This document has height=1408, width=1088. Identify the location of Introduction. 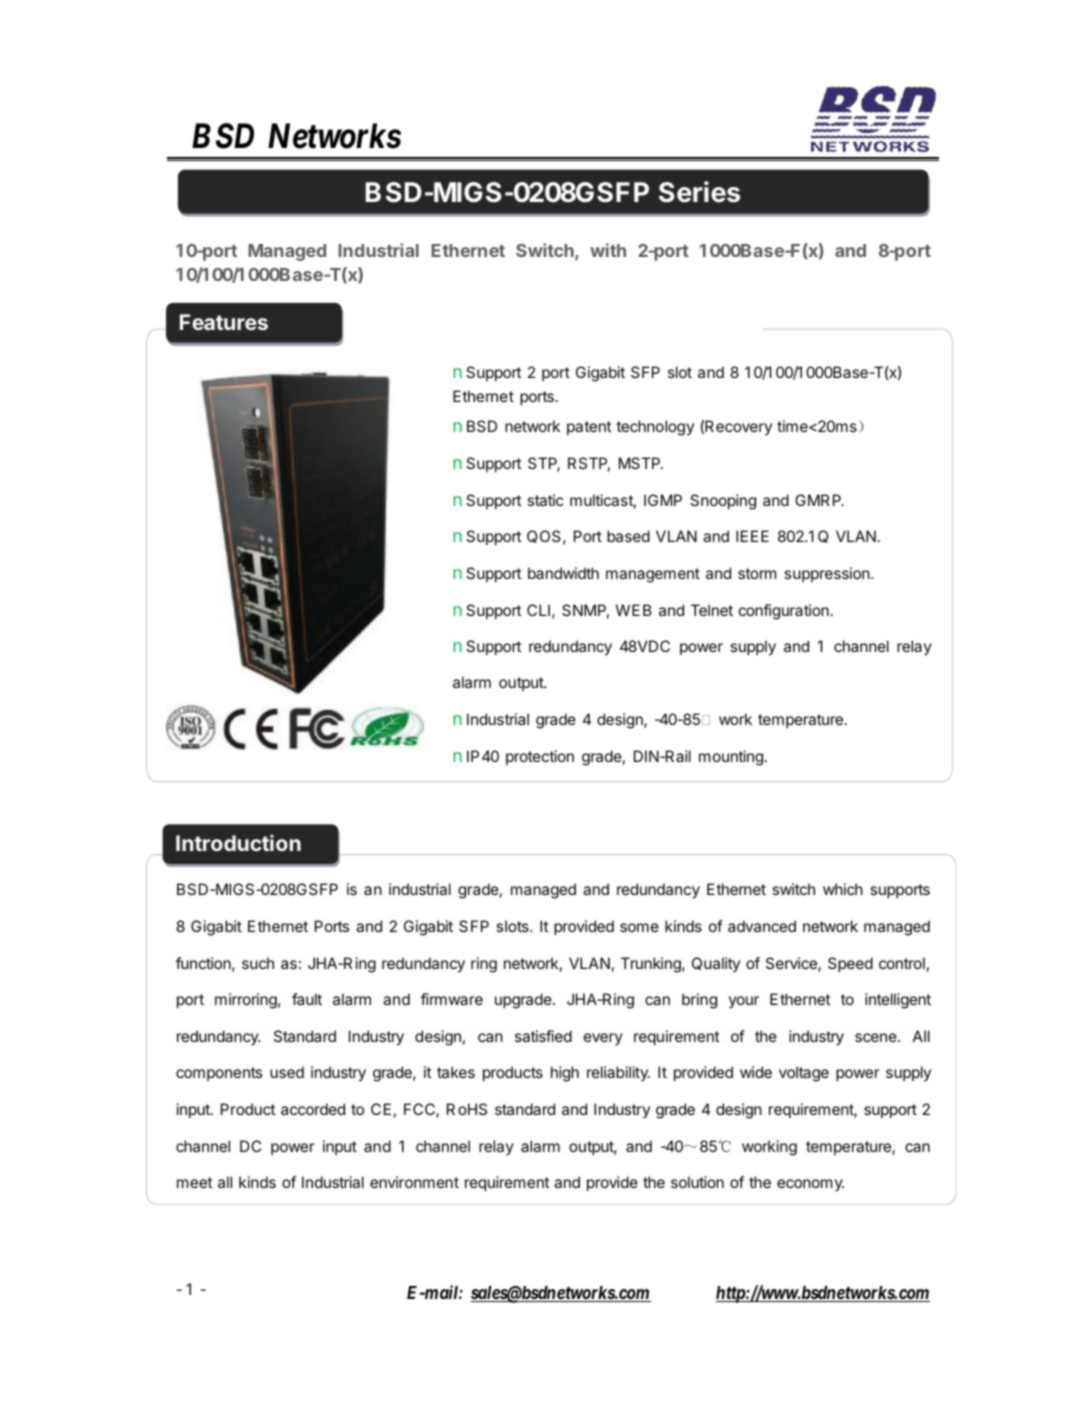
(238, 843).
